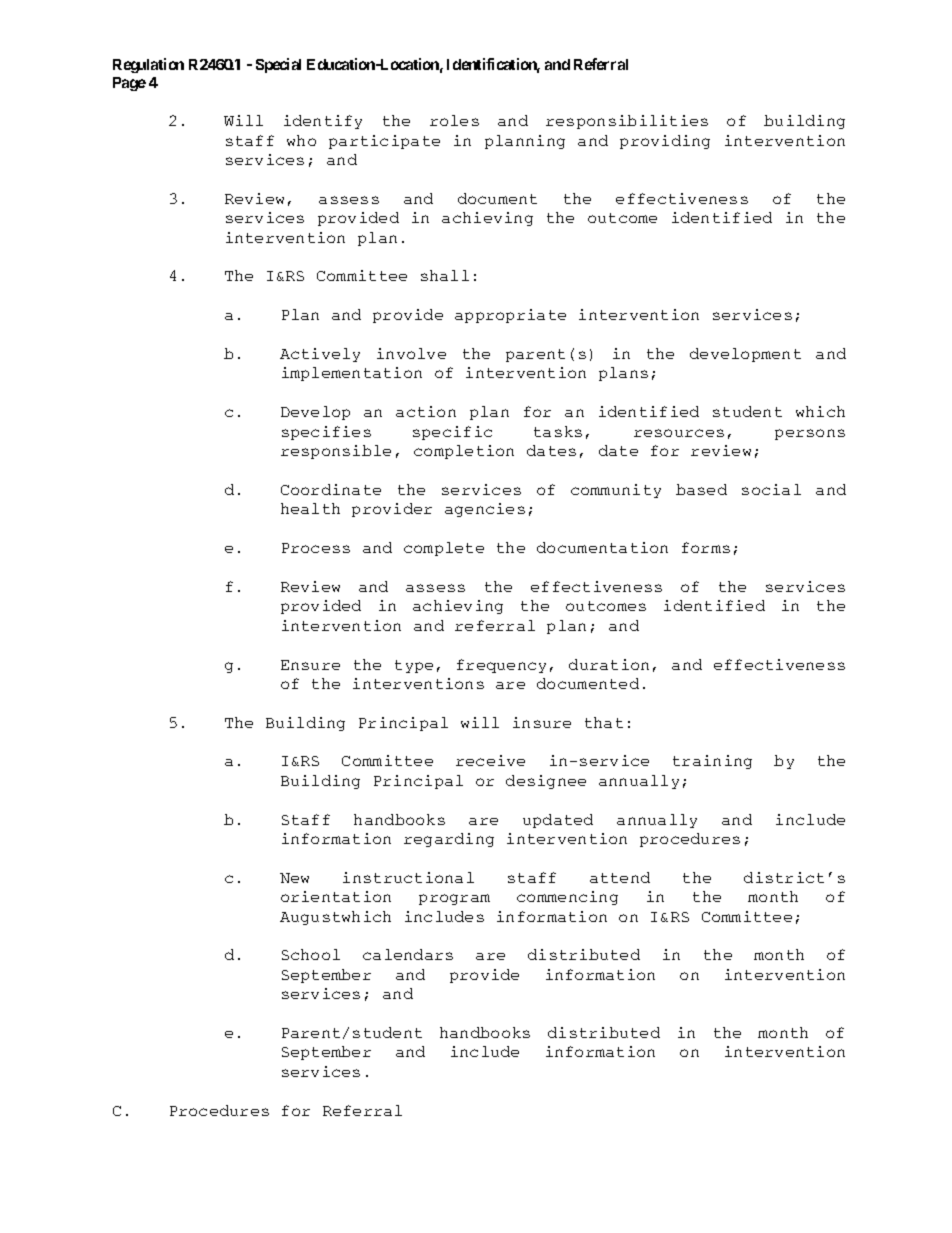 The image size is (952, 1233). What do you see at coordinates (148, 65) in the image?
I see `Regulation` at bounding box center [148, 65].
